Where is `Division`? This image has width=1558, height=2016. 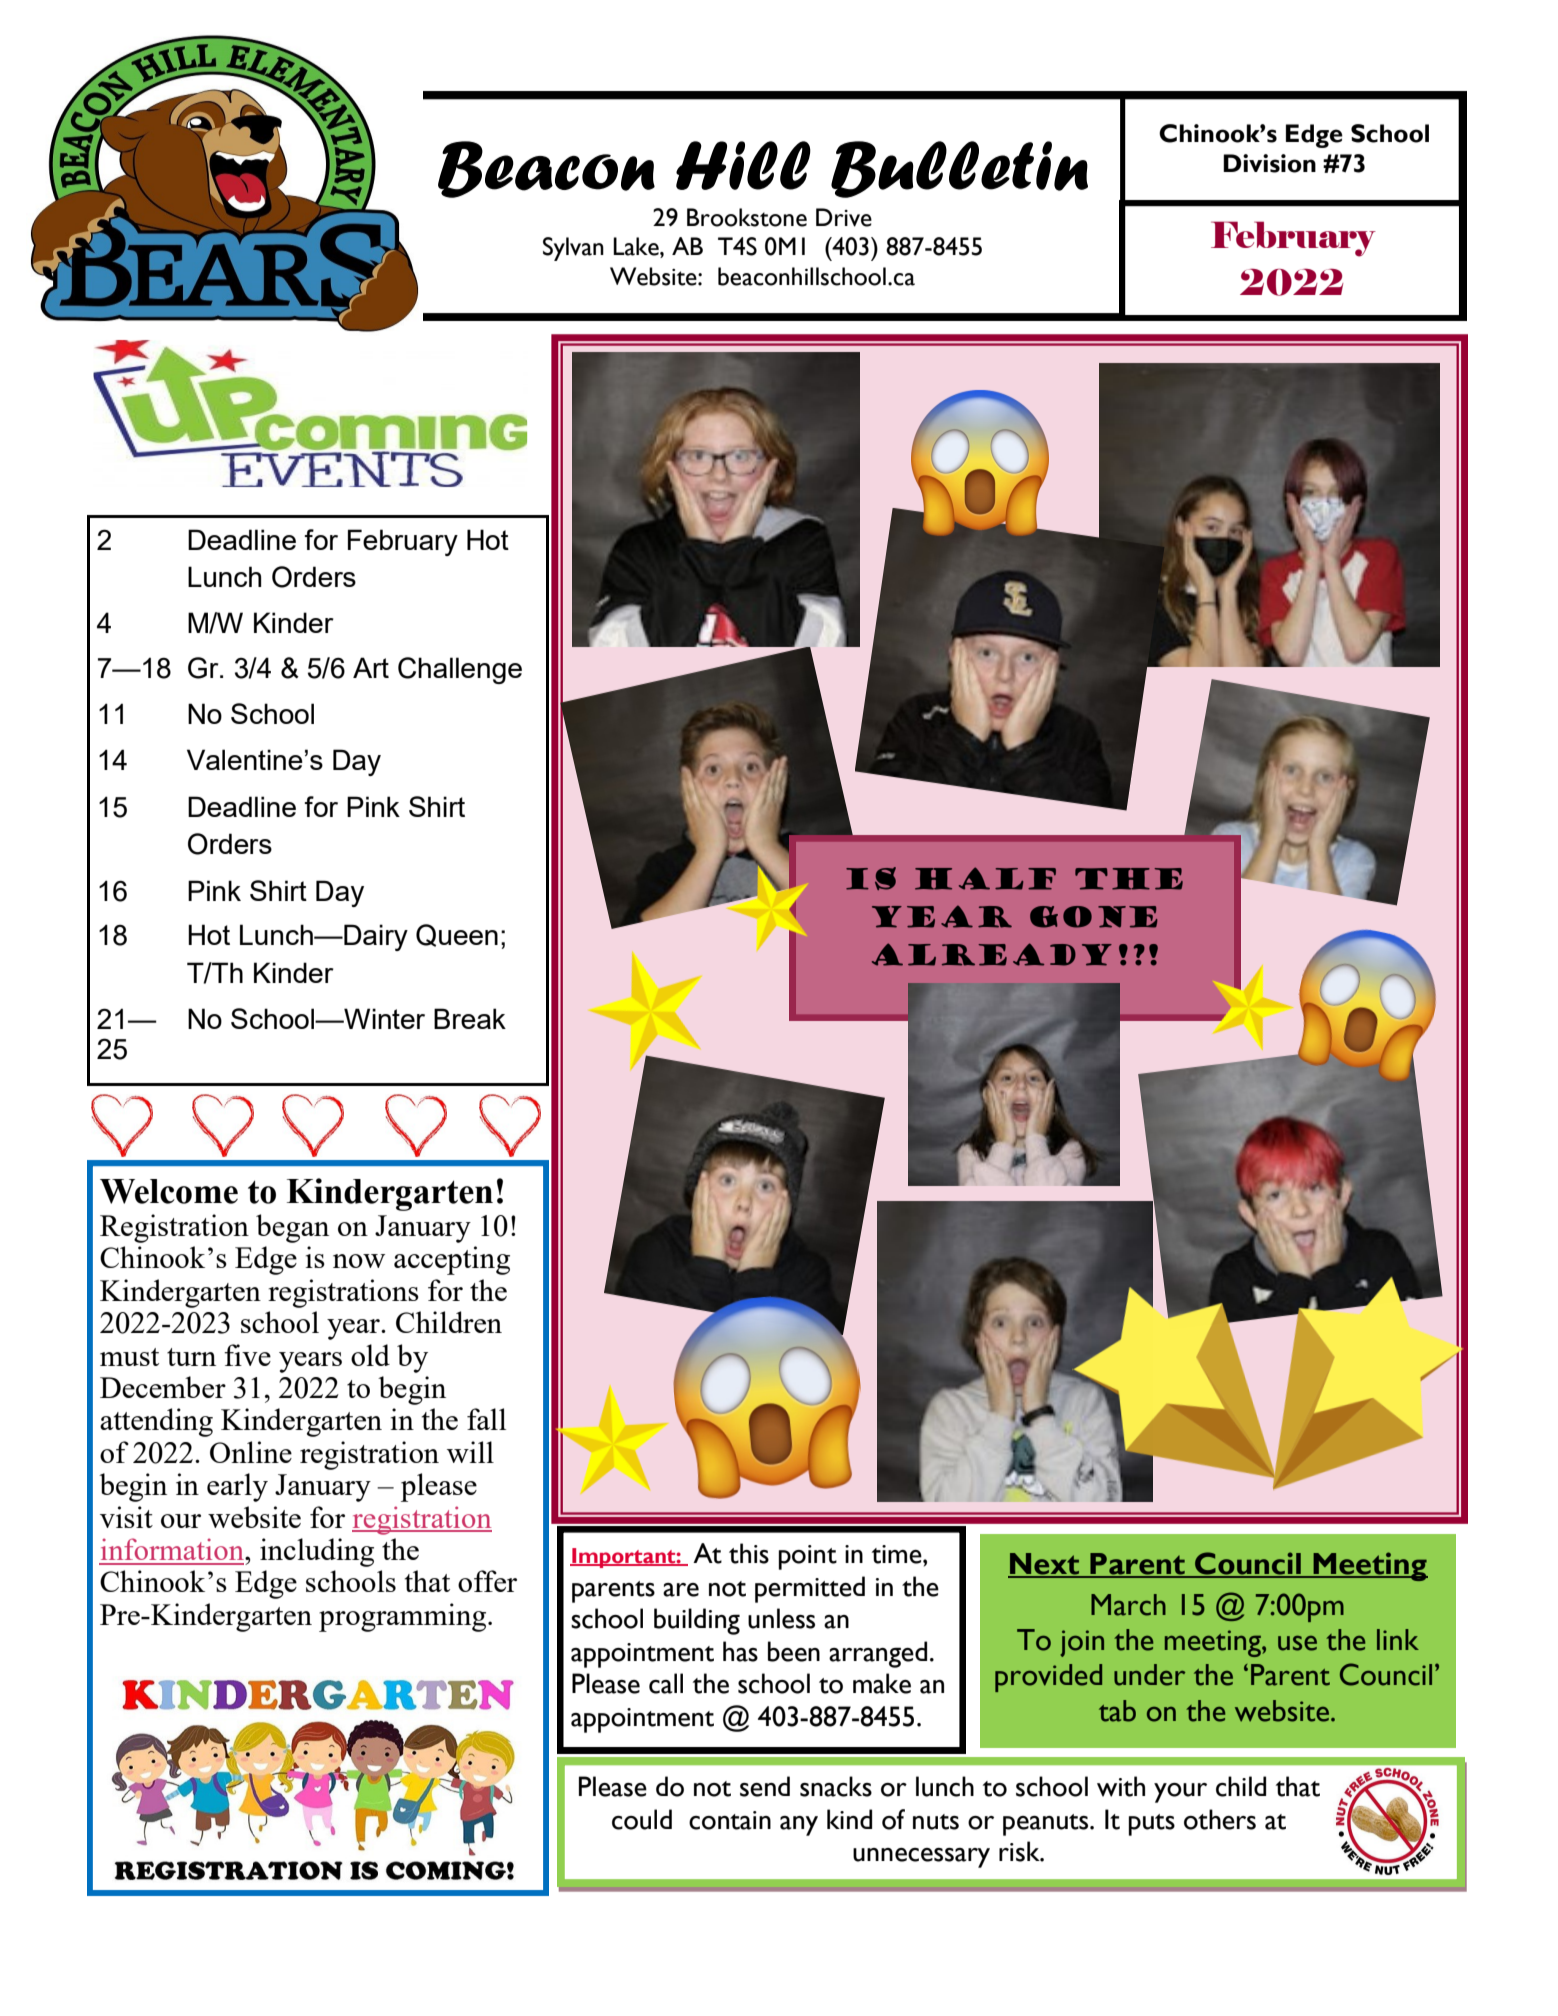 Division is located at coordinates (1269, 163).
